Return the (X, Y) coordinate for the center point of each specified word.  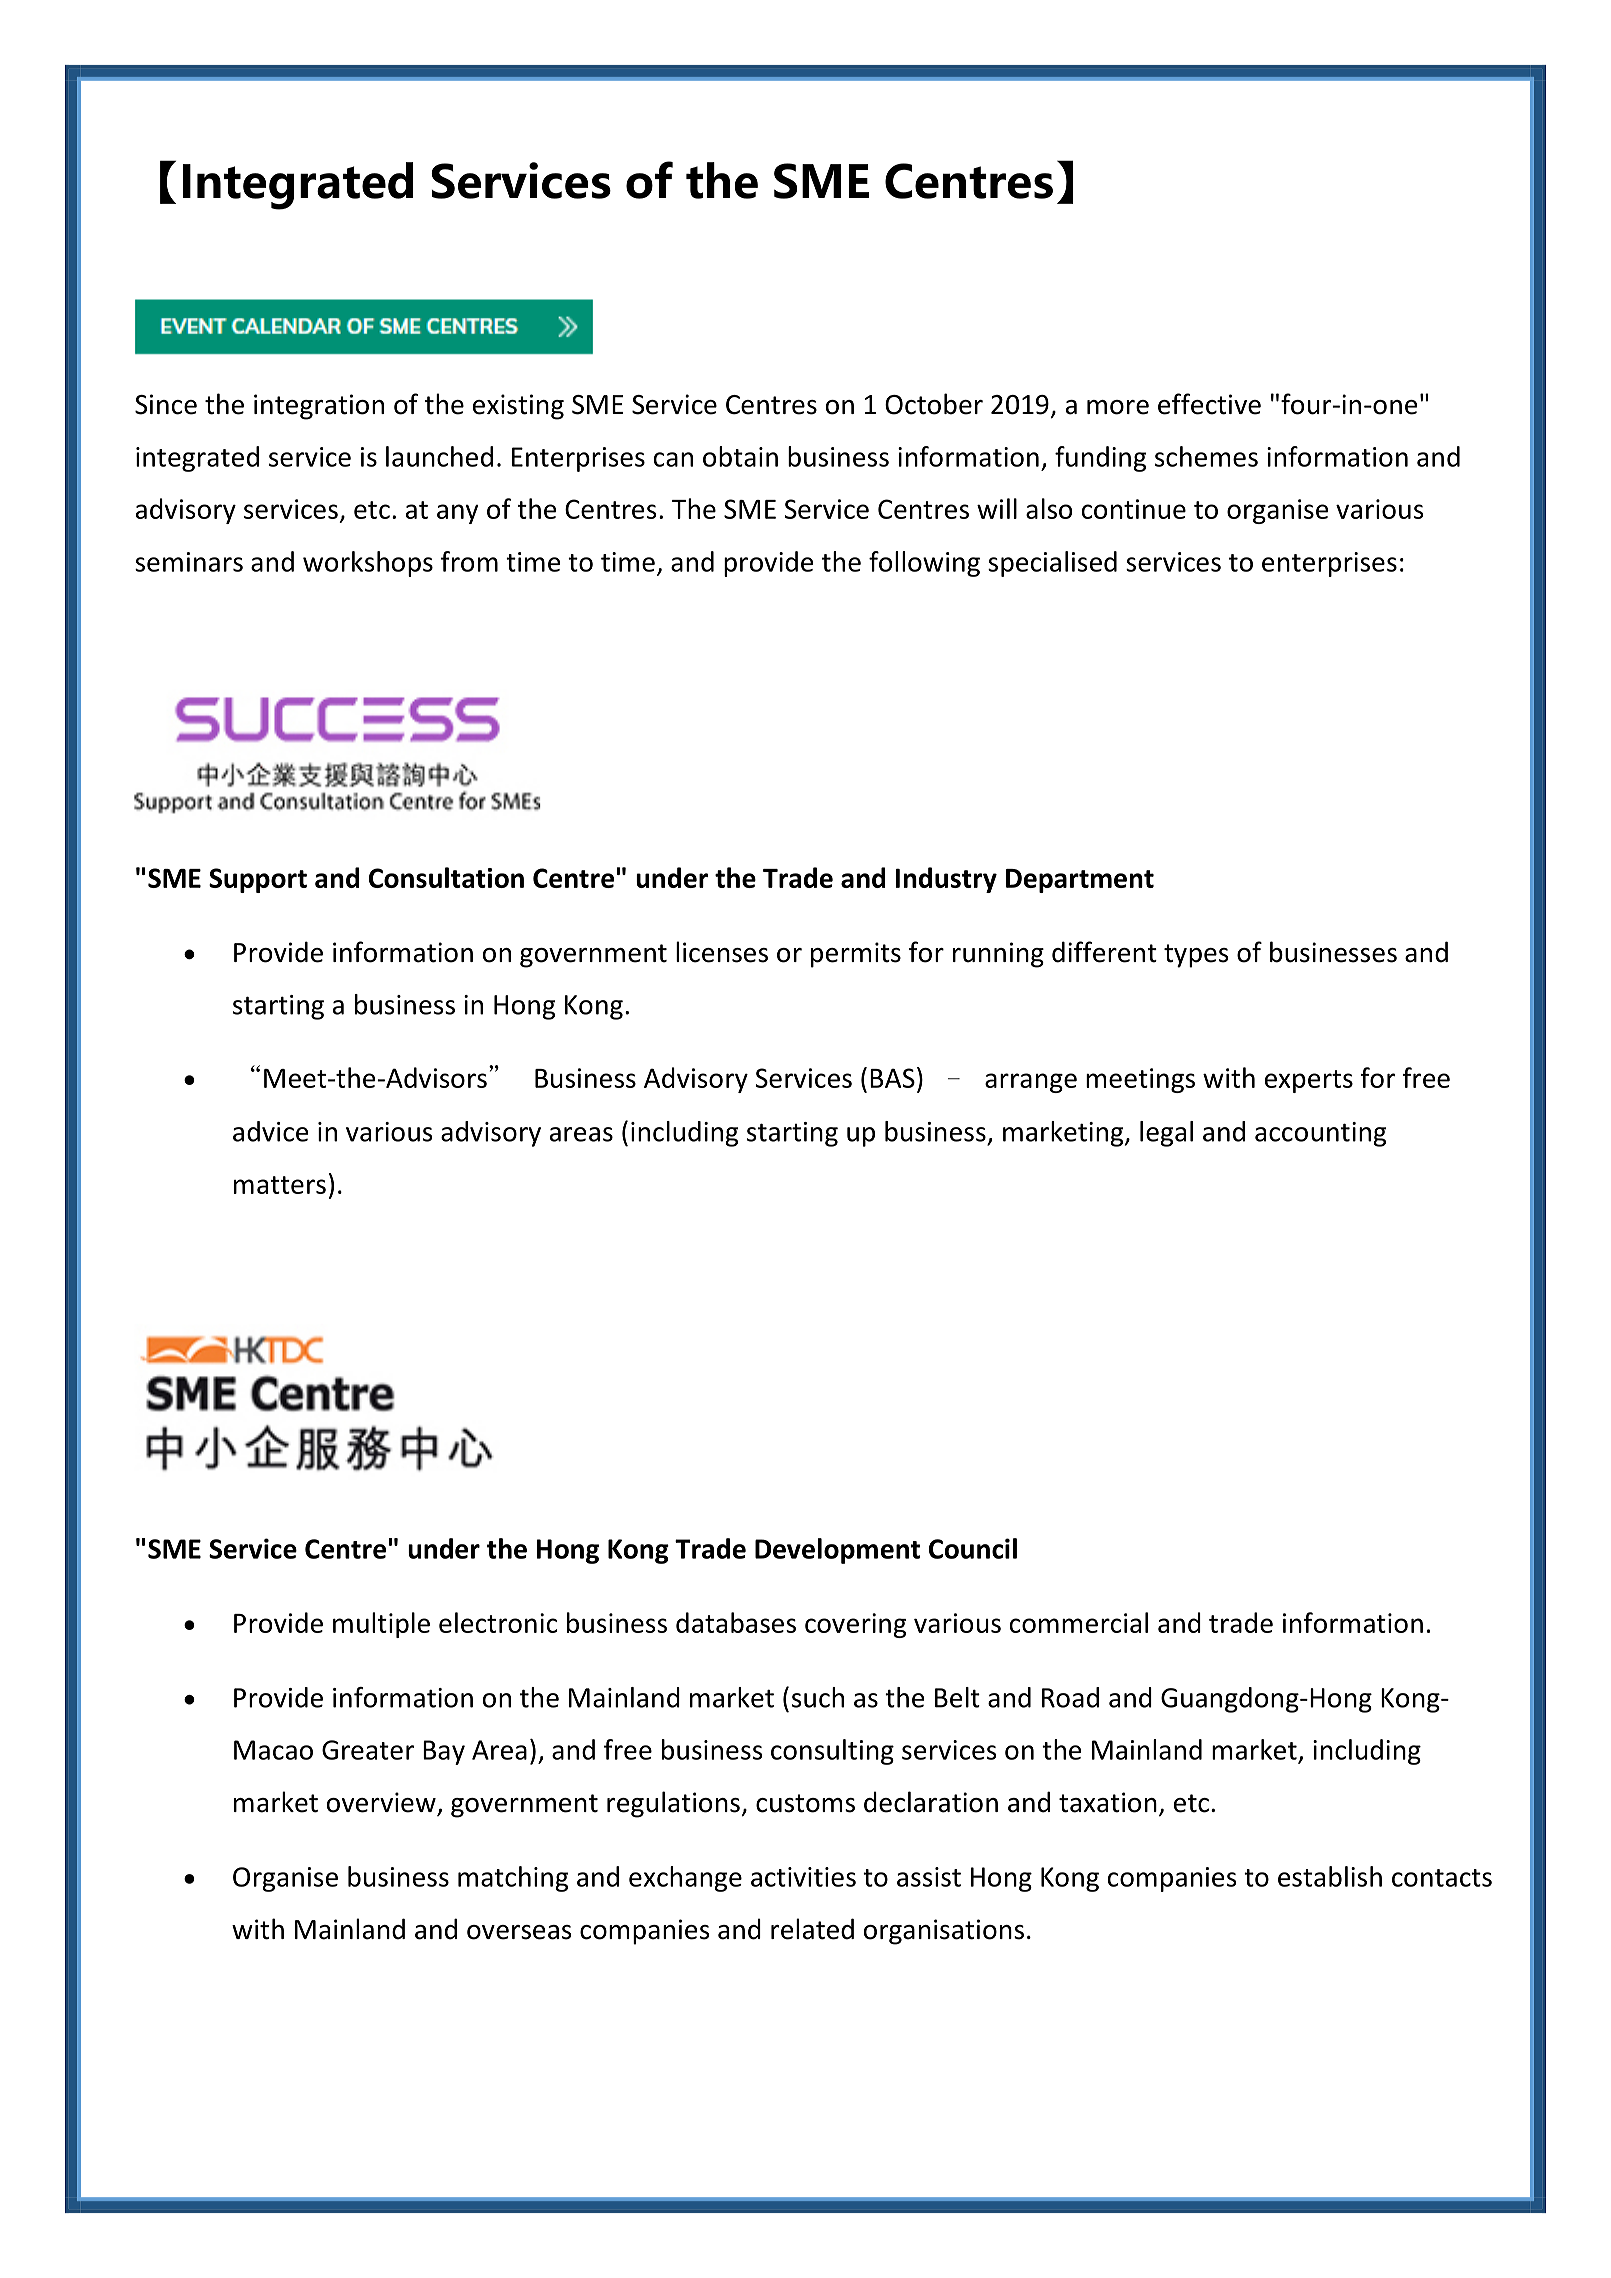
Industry (946, 880)
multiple (381, 1625)
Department (1080, 881)
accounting (1320, 1134)
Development (837, 1551)
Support (258, 880)
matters (280, 1185)
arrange (1031, 1083)
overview (382, 1803)
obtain (740, 456)
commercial (1079, 1622)
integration (319, 407)
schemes (1206, 456)
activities (803, 1877)
